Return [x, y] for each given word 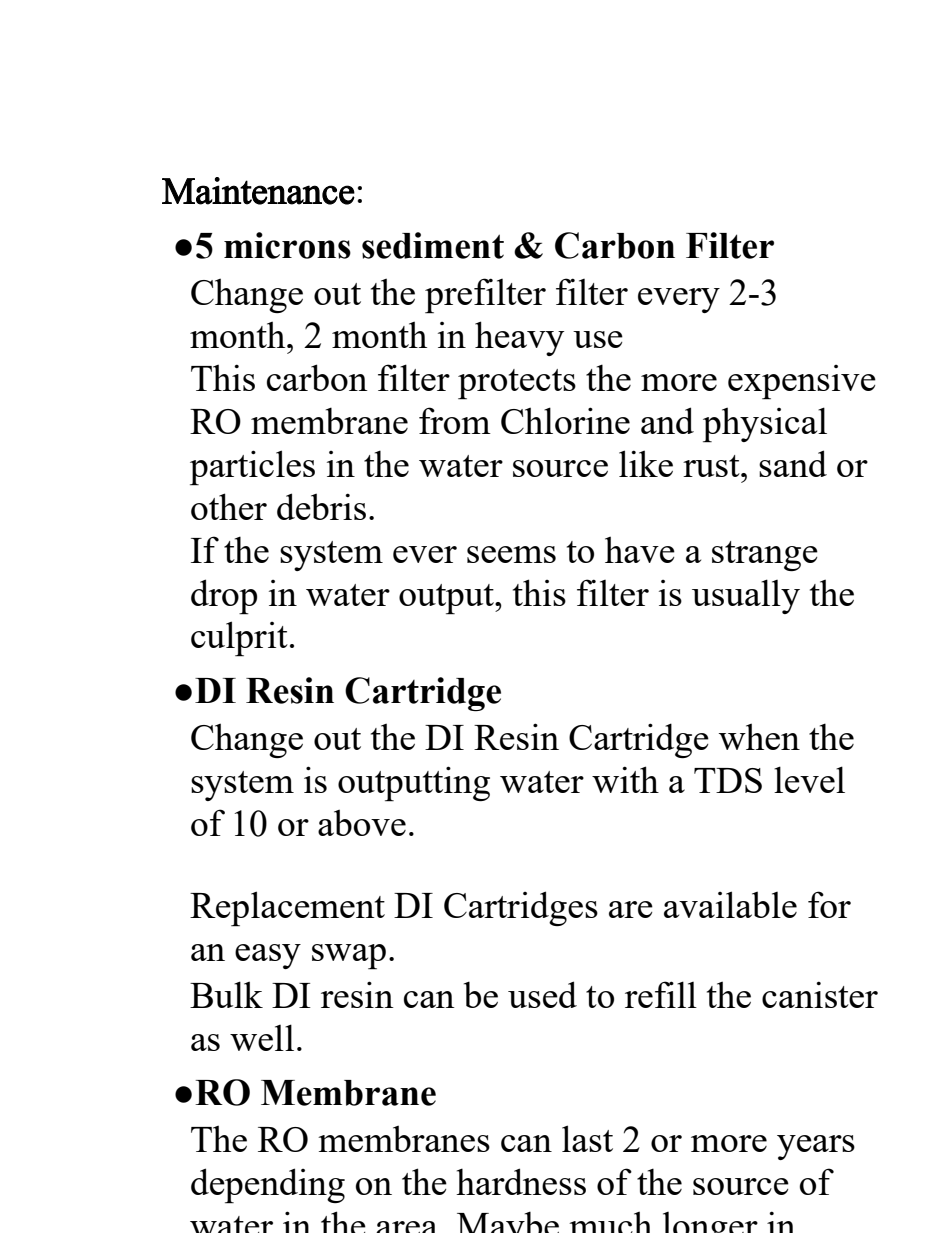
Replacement [287, 909]
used [542, 994]
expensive [802, 382]
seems [511, 554]
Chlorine [565, 420]
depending [268, 1186]
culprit [239, 639]
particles [252, 468]
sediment [433, 245]
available [730, 904]
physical [765, 425]
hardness [521, 1181]
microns [287, 245]
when [759, 736]
